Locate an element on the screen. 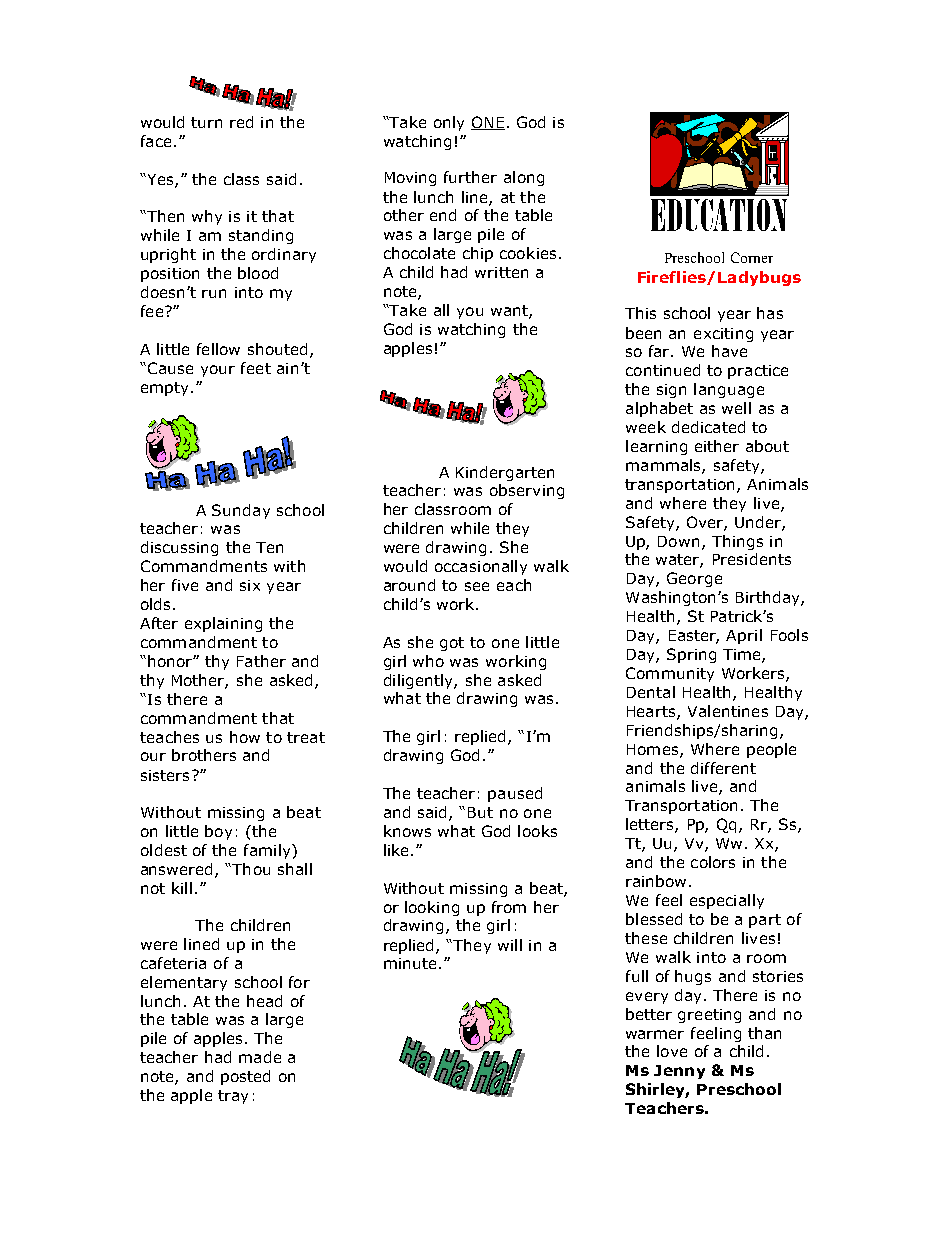  kill is located at coordinates (182, 888).
